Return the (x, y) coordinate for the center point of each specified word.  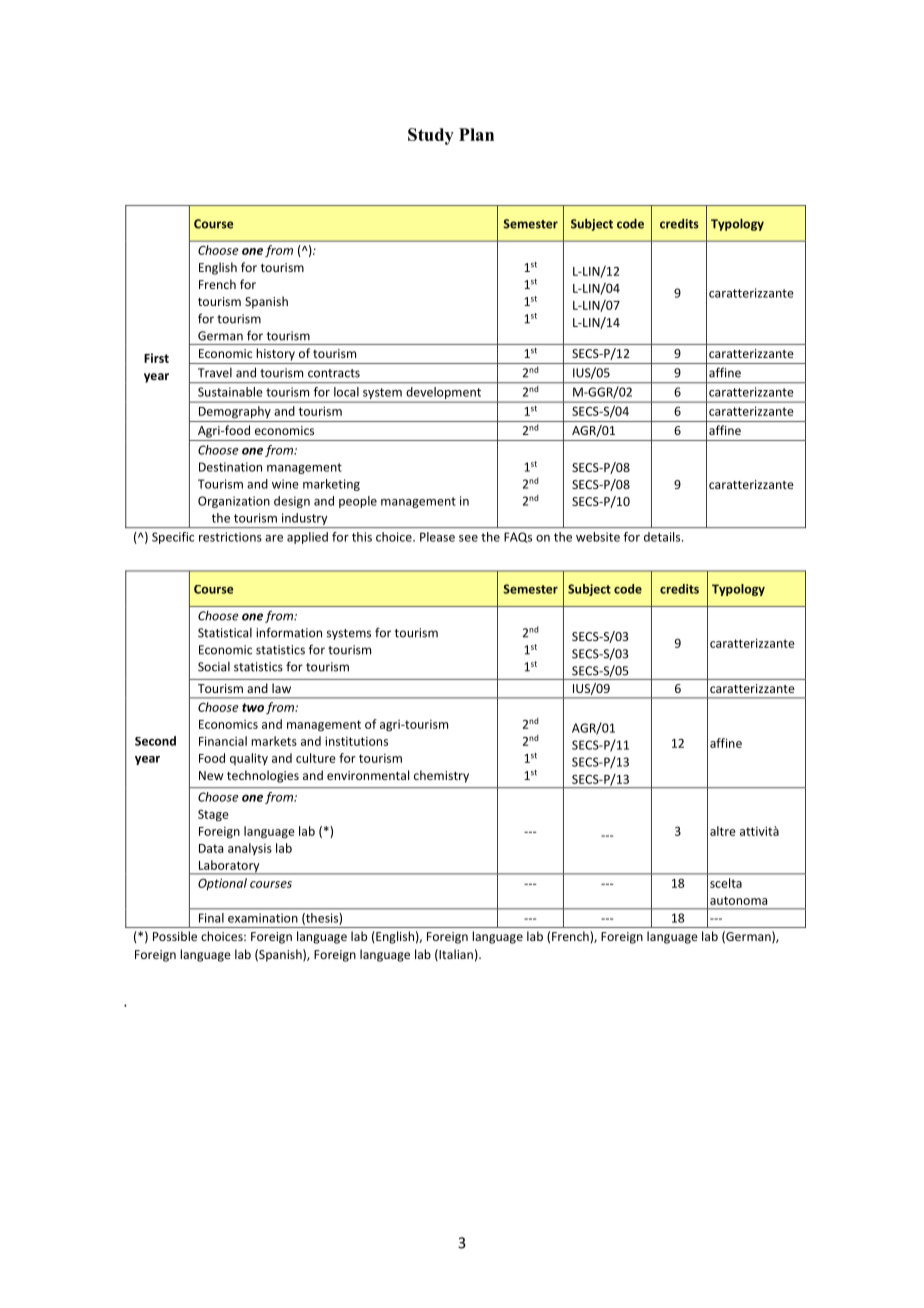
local (346, 392)
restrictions (230, 537)
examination (263, 918)
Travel (215, 373)
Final (211, 918)
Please (437, 537)
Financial (223, 741)
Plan (476, 134)
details (663, 537)
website (598, 537)
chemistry (441, 776)
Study (431, 136)
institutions (356, 741)
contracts (334, 373)
